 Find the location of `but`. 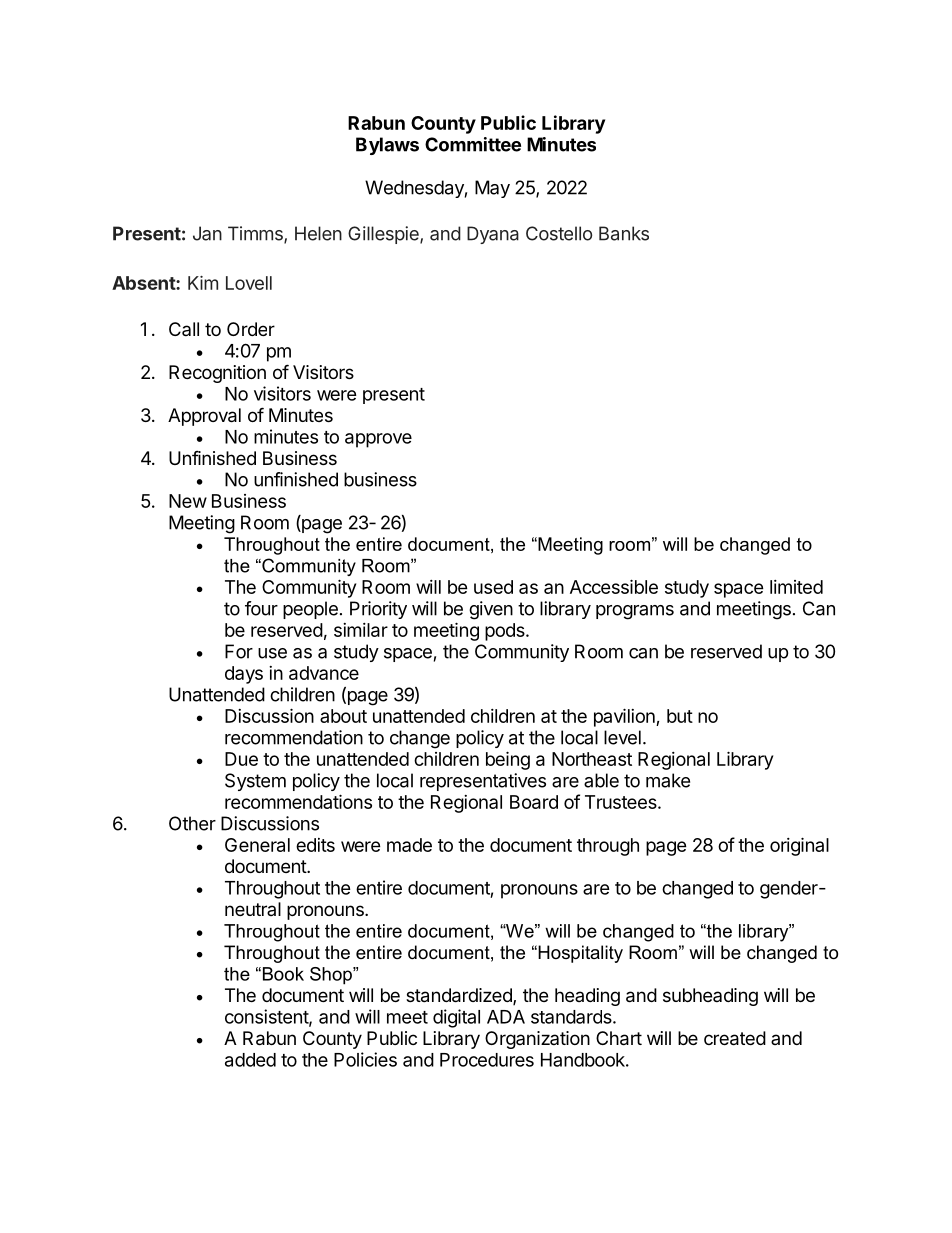

but is located at coordinates (680, 716).
